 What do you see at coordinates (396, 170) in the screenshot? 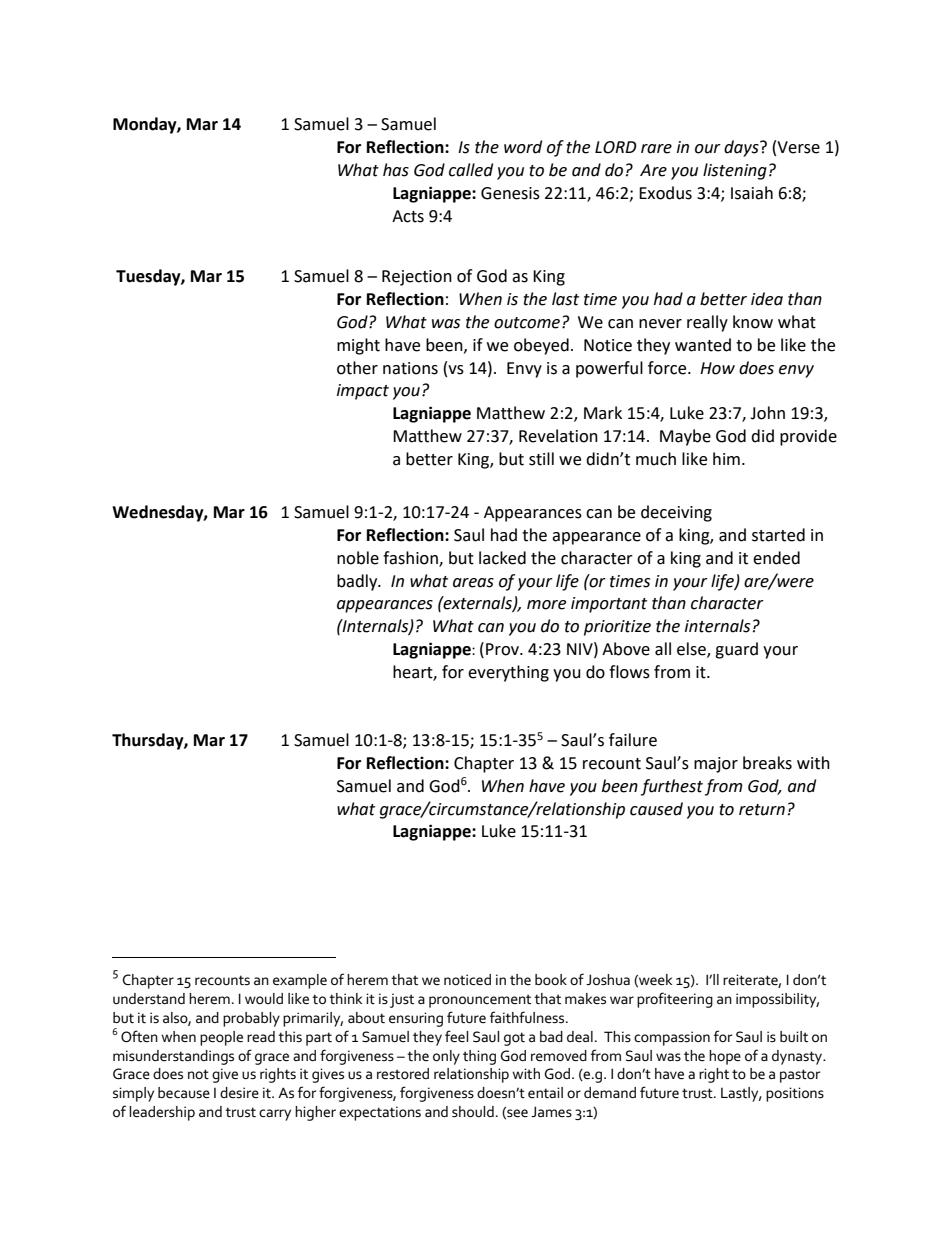
I see `has` at bounding box center [396, 170].
